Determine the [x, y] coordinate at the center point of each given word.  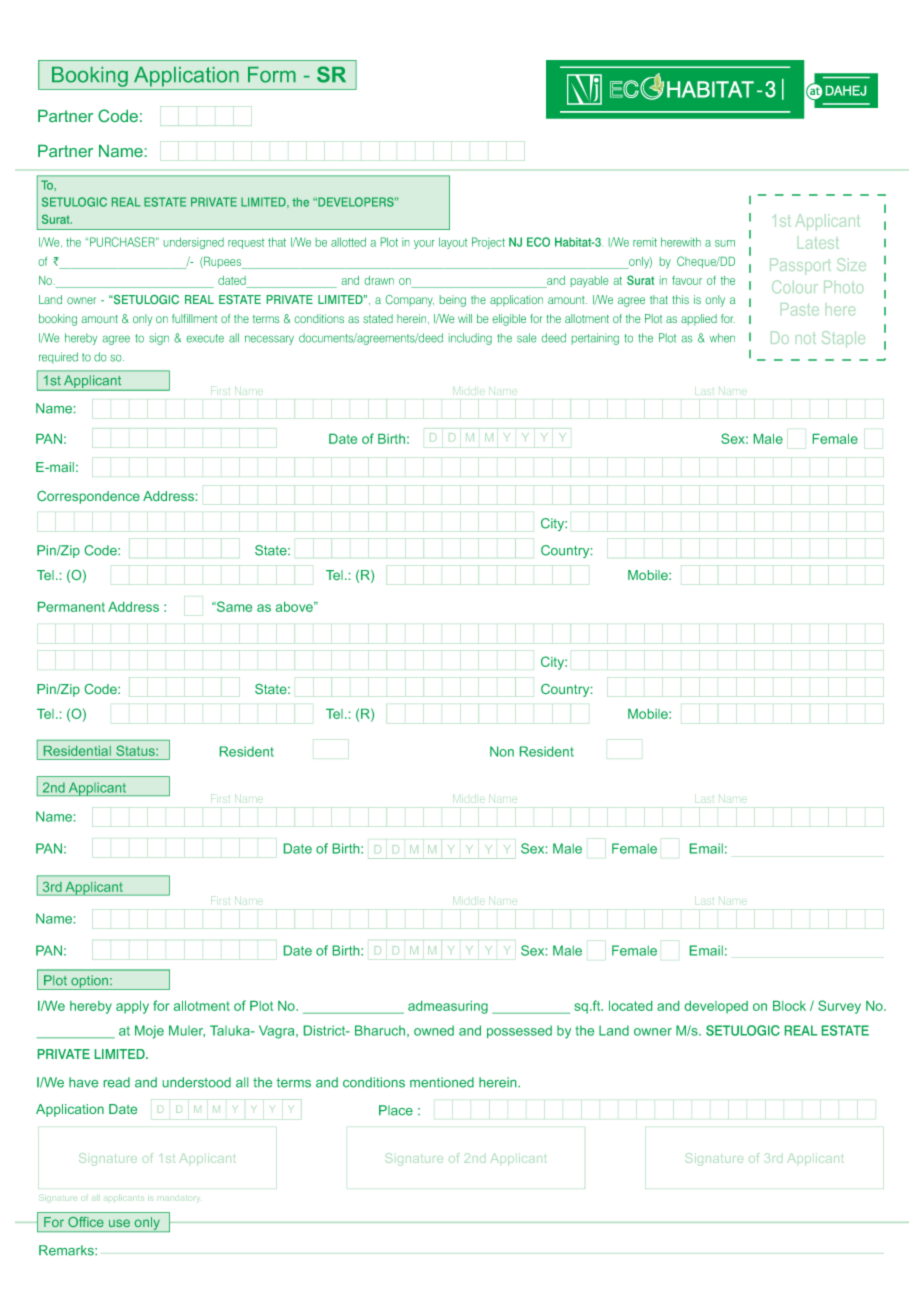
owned [434, 1030]
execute [205, 338]
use [119, 1223]
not [806, 339]
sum [725, 243]
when [722, 338]
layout [453, 243]
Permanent [71, 607]
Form [272, 75]
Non [502, 751]
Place [396, 1110]
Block [789, 1006]
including [470, 339]
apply [132, 1007]
